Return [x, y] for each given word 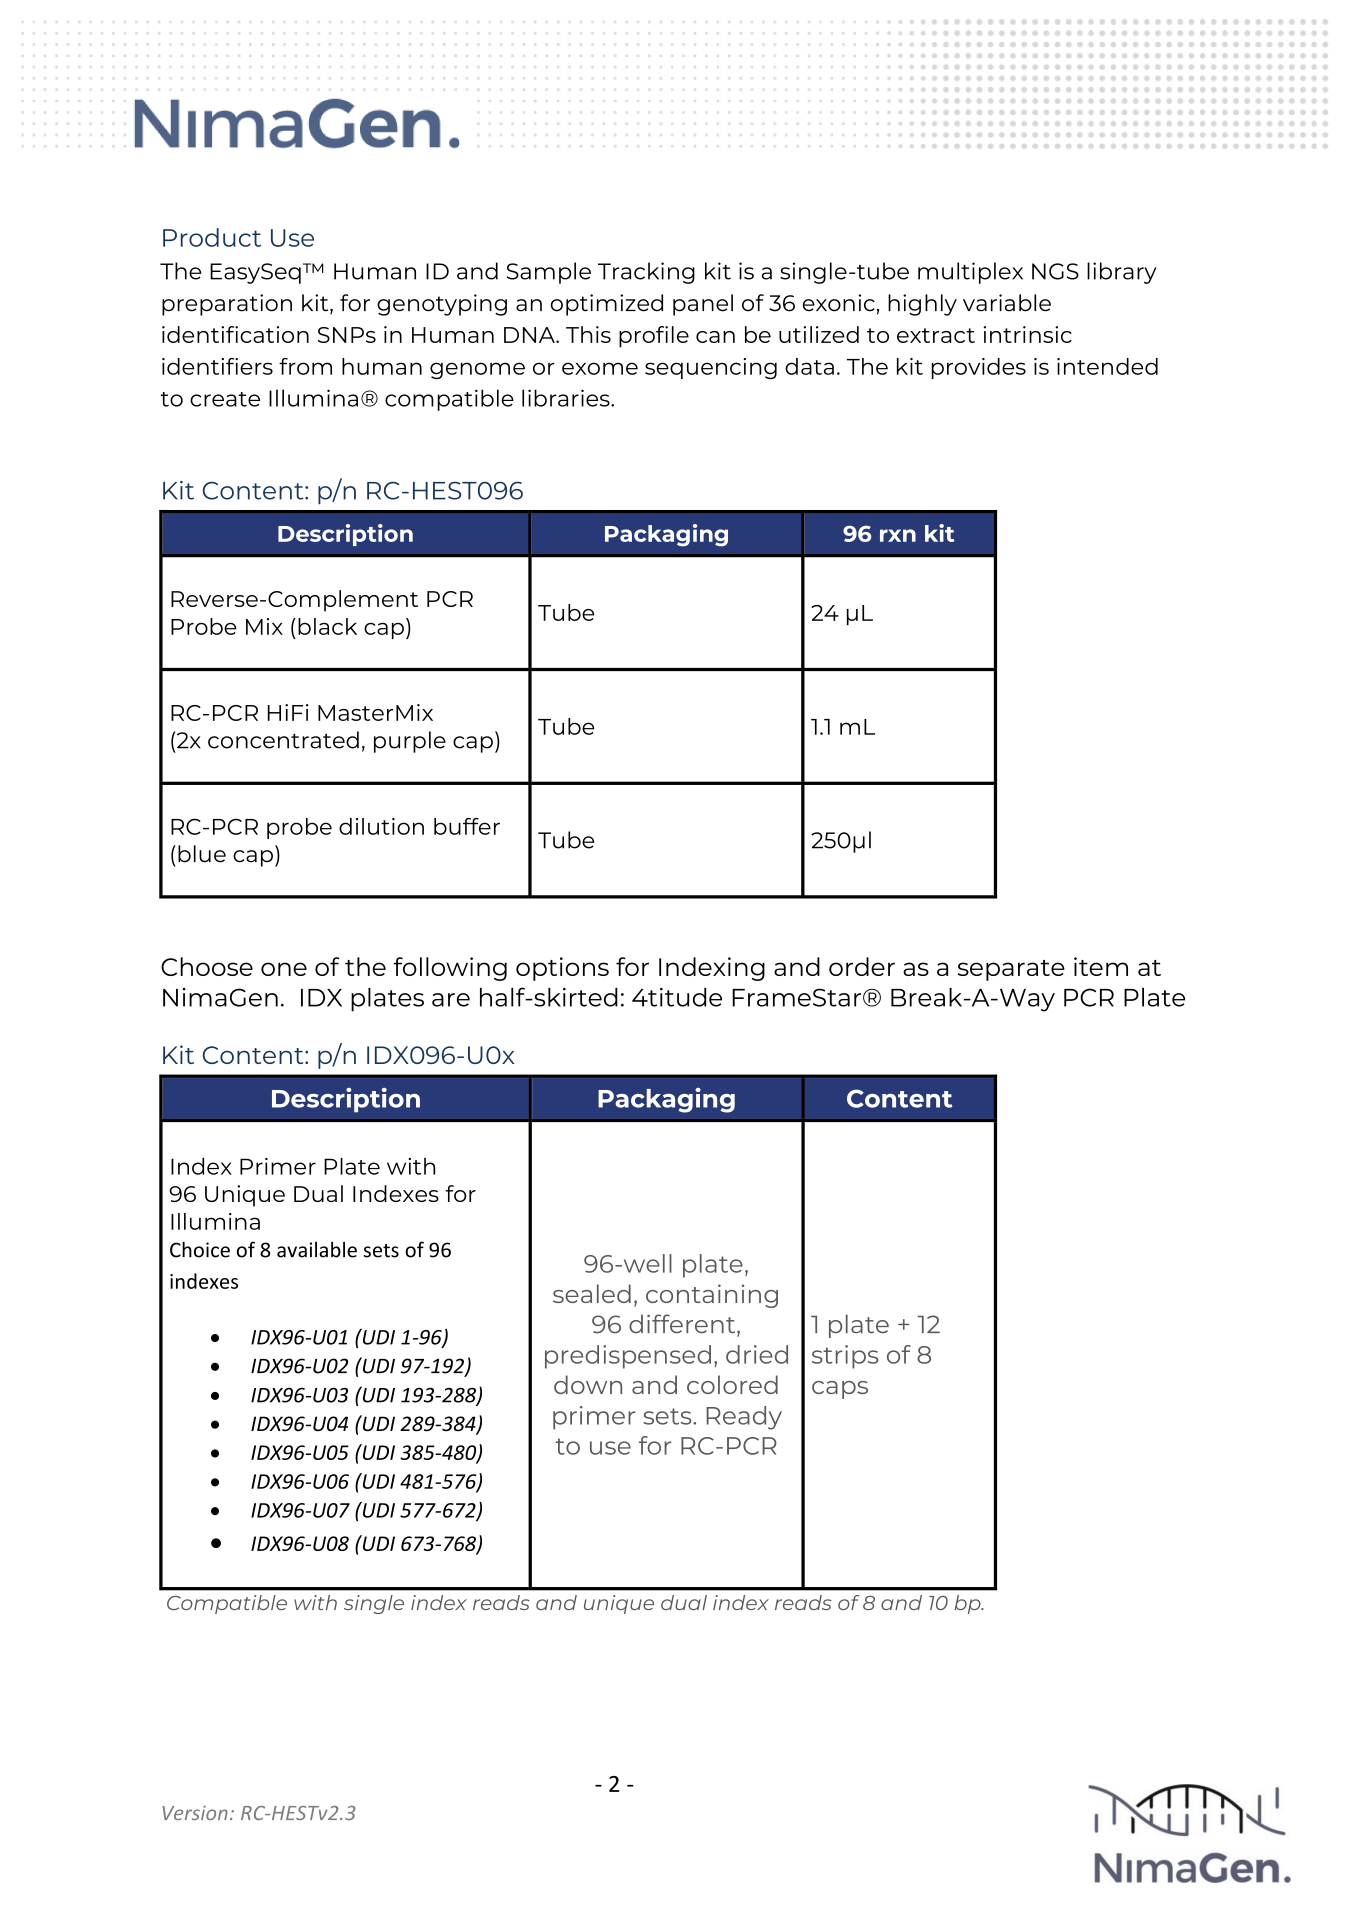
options [562, 969]
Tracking [646, 273]
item [1101, 966]
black [327, 626]
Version [195, 1812]
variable [1007, 303]
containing [712, 1296]
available [317, 1250]
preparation [227, 305]
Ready [744, 1418]
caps [840, 1390]
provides [978, 368]
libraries [567, 398]
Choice [200, 1249]
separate [1011, 970]
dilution [381, 826]
